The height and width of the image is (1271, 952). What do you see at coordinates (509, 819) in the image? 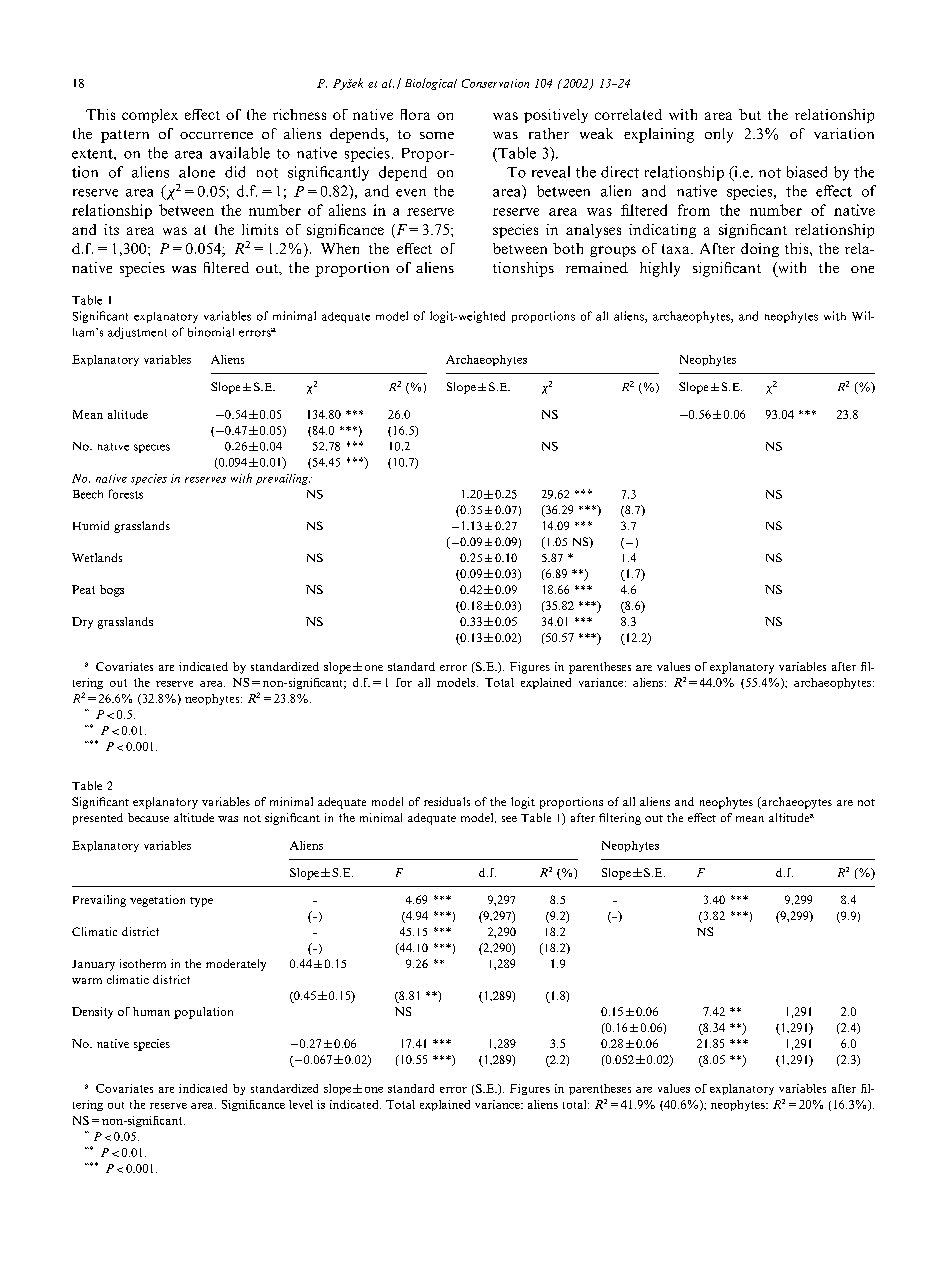
I see `see` at bounding box center [509, 819].
